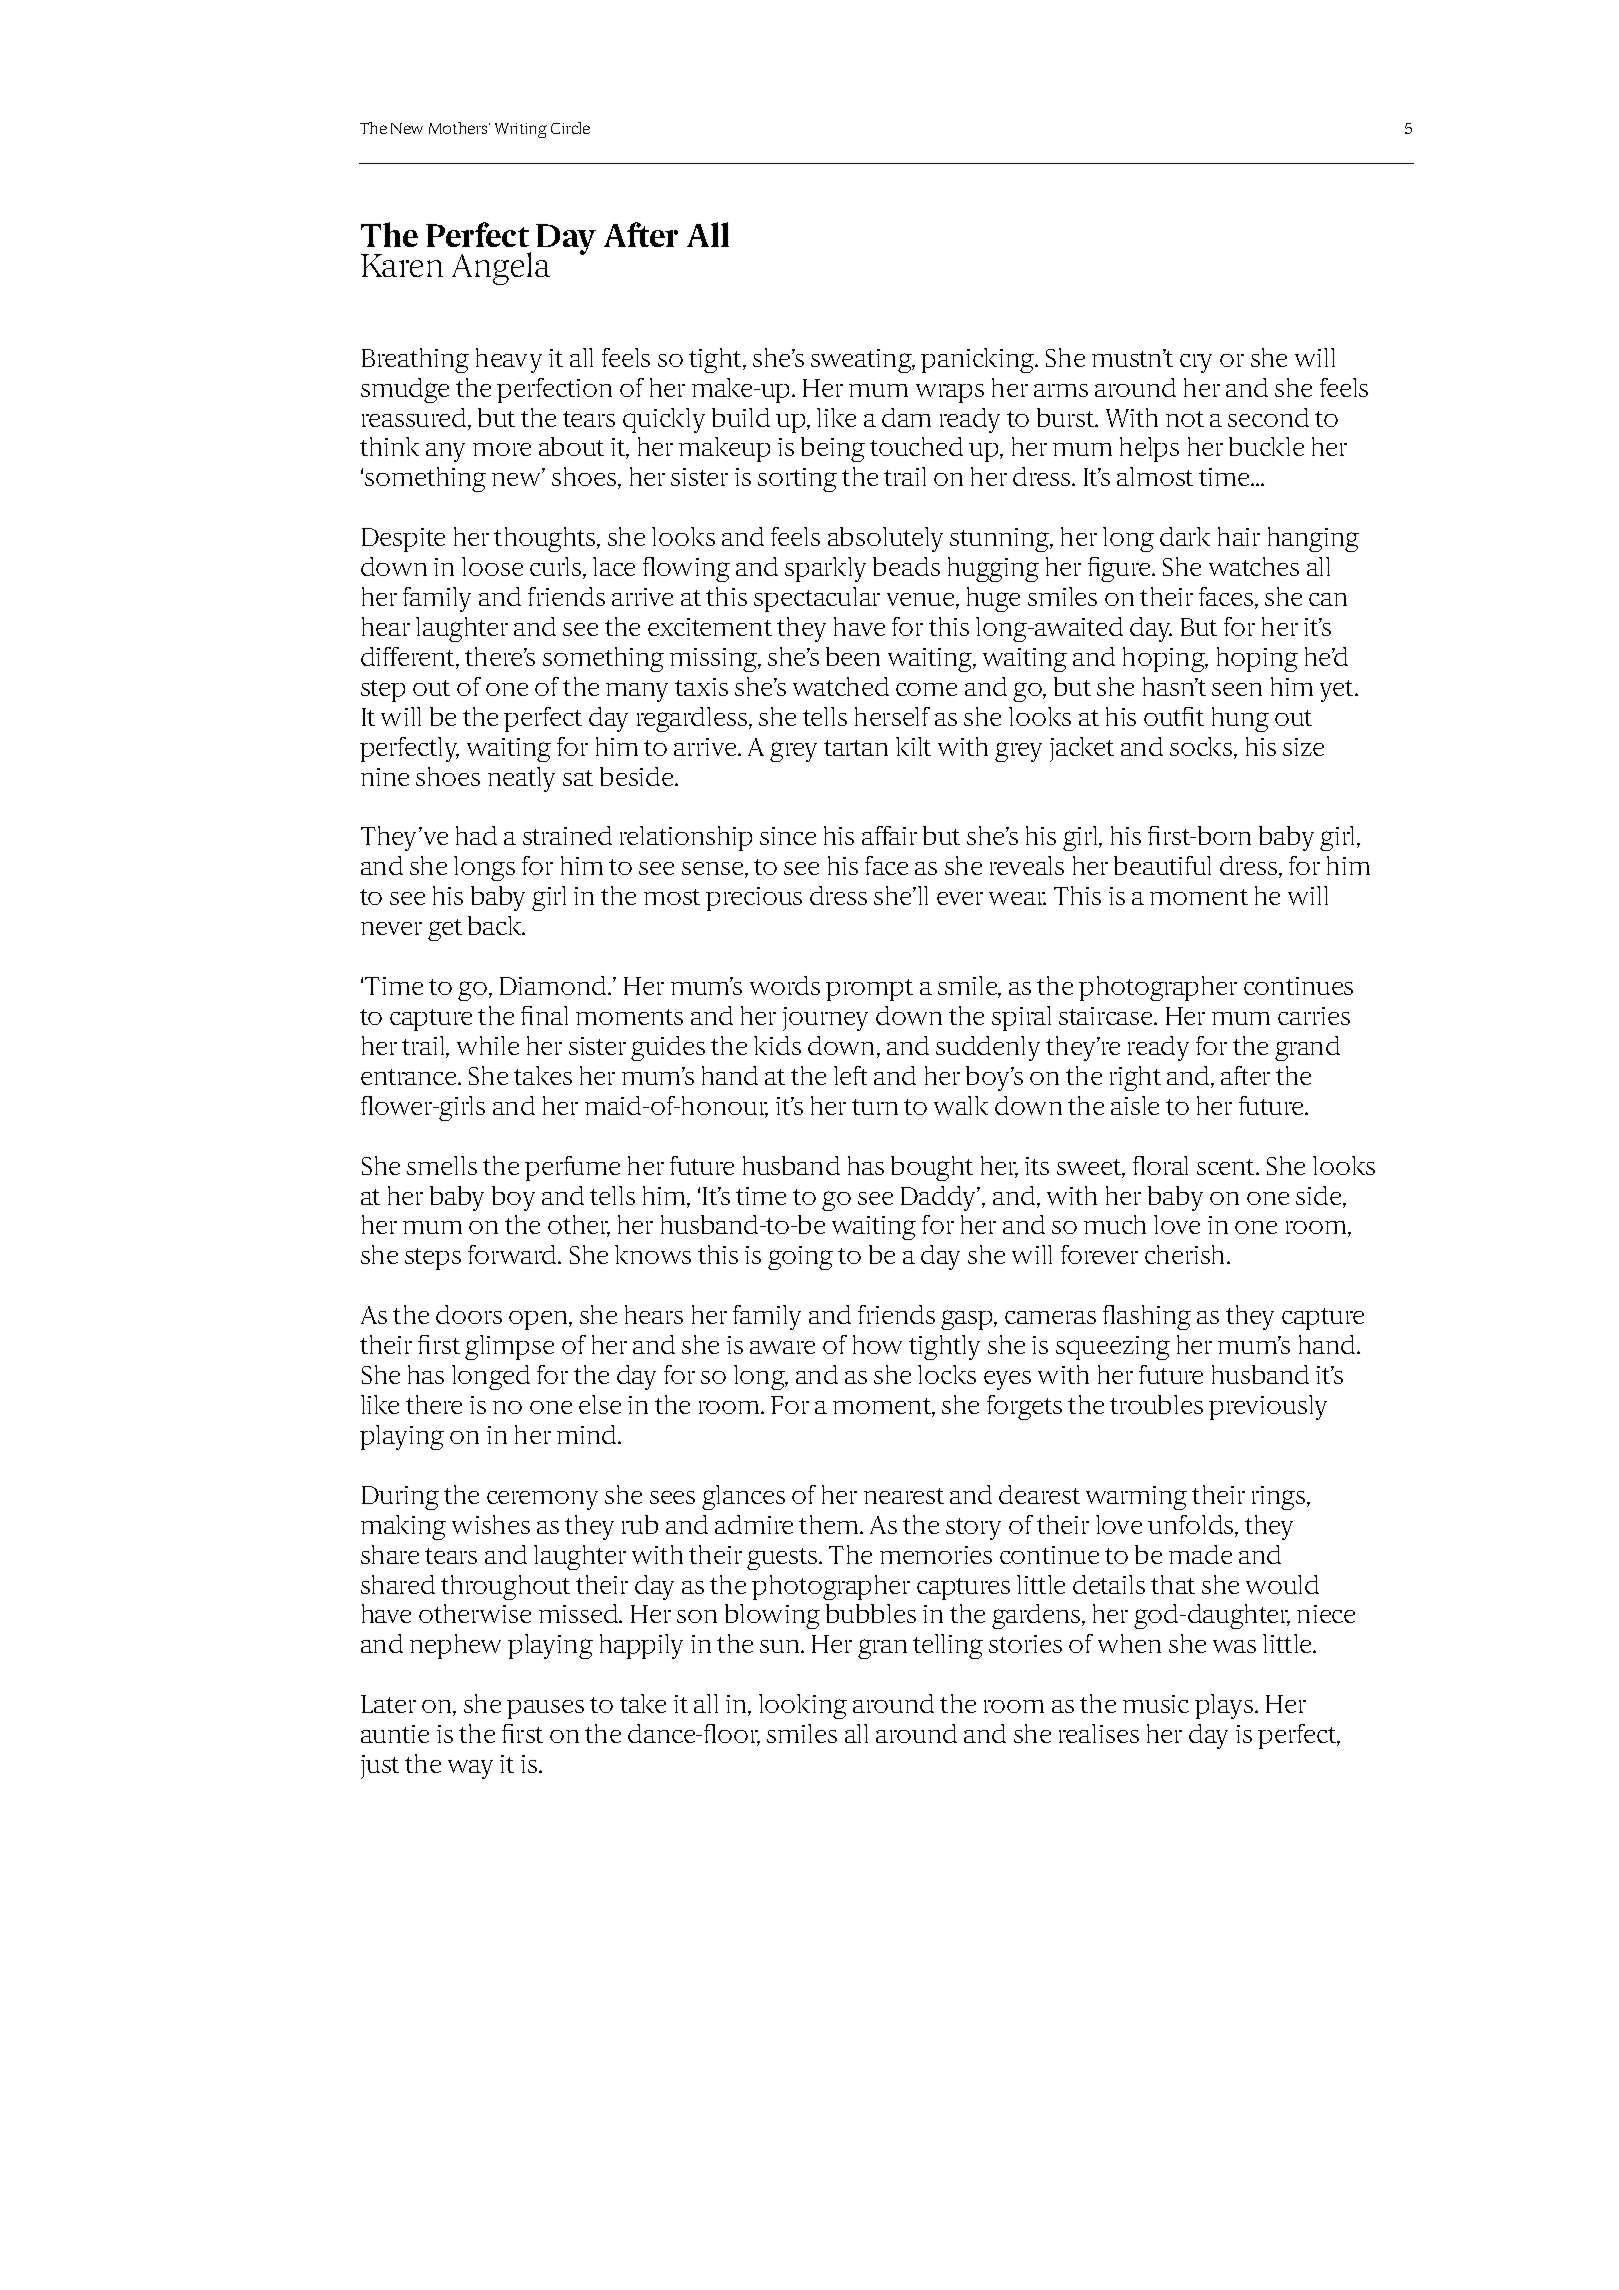  Describe the element at coordinates (496, 925) in the screenshot. I see `back` at that location.
